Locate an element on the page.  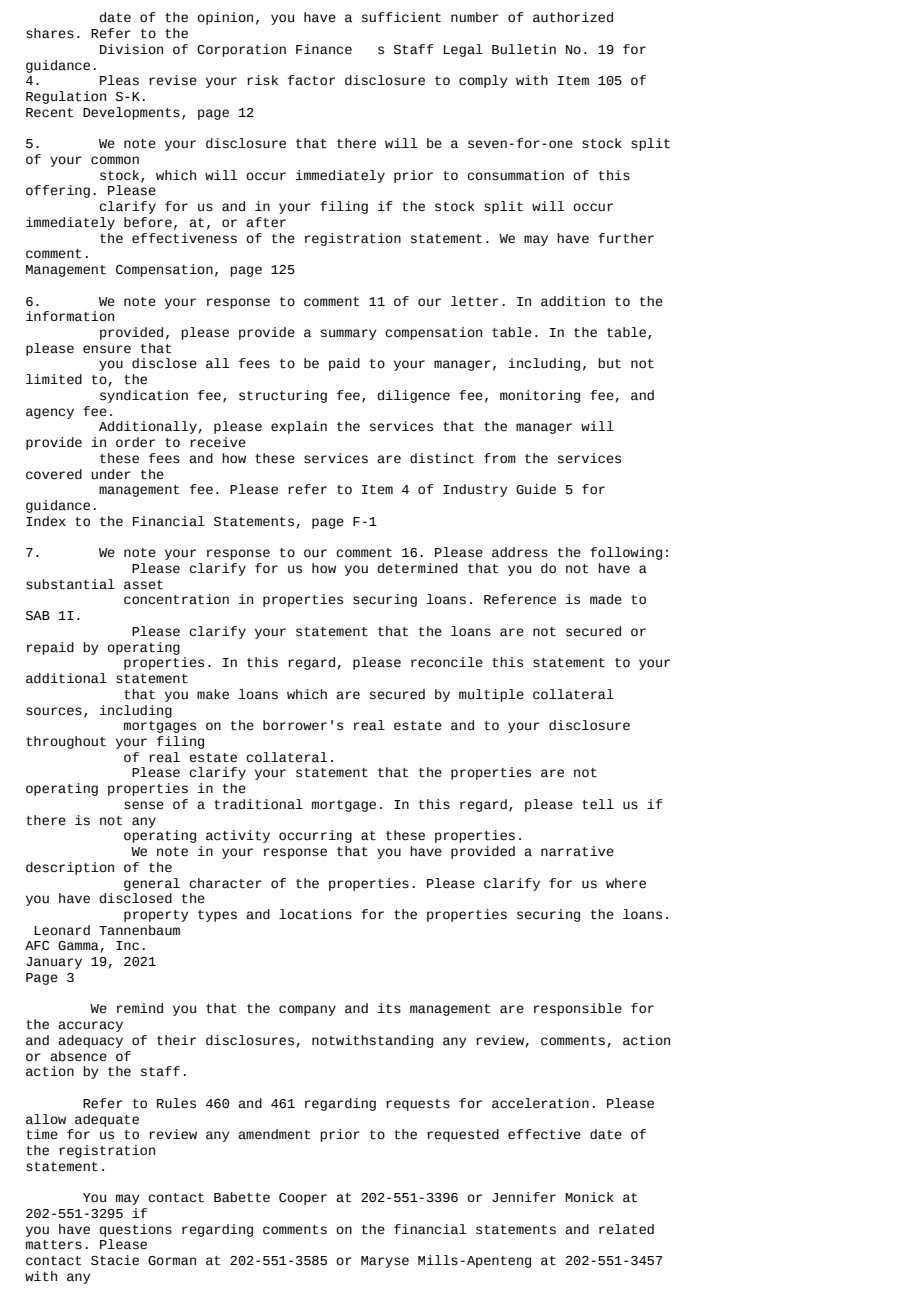
made is located at coordinates (606, 599).
